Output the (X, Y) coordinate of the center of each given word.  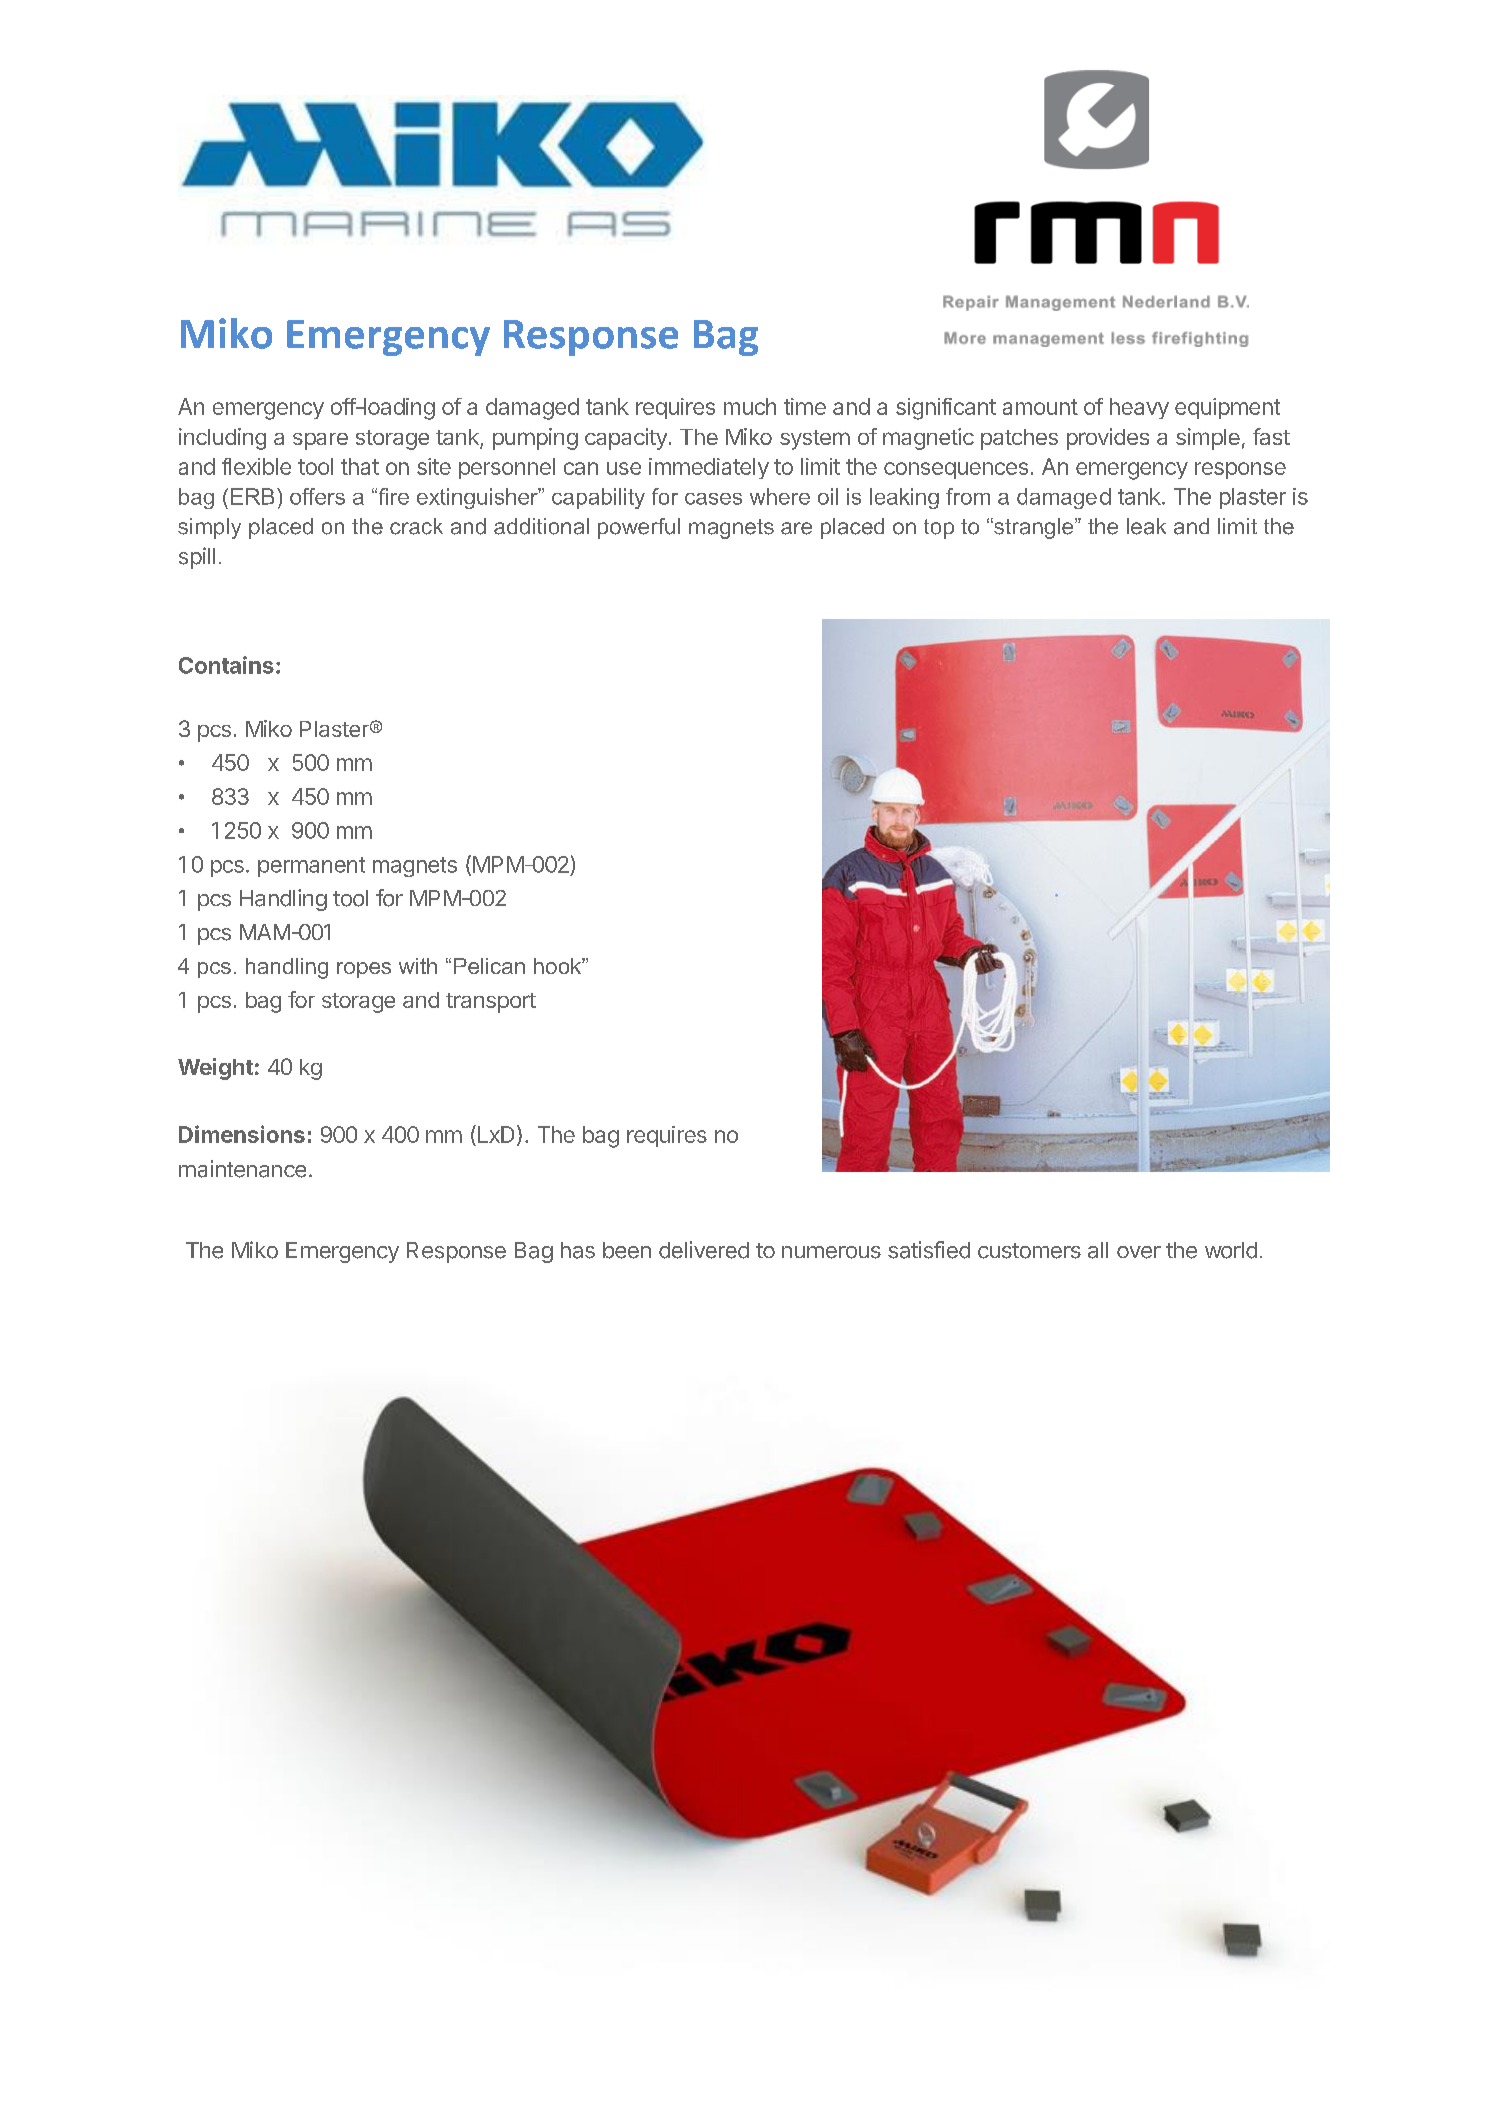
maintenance (242, 1169)
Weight (215, 1069)
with (418, 966)
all (1098, 1250)
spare (320, 441)
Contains (226, 665)
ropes (364, 970)
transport (491, 1003)
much (750, 406)
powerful (639, 528)
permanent (311, 867)
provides (1108, 439)
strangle (1034, 528)
